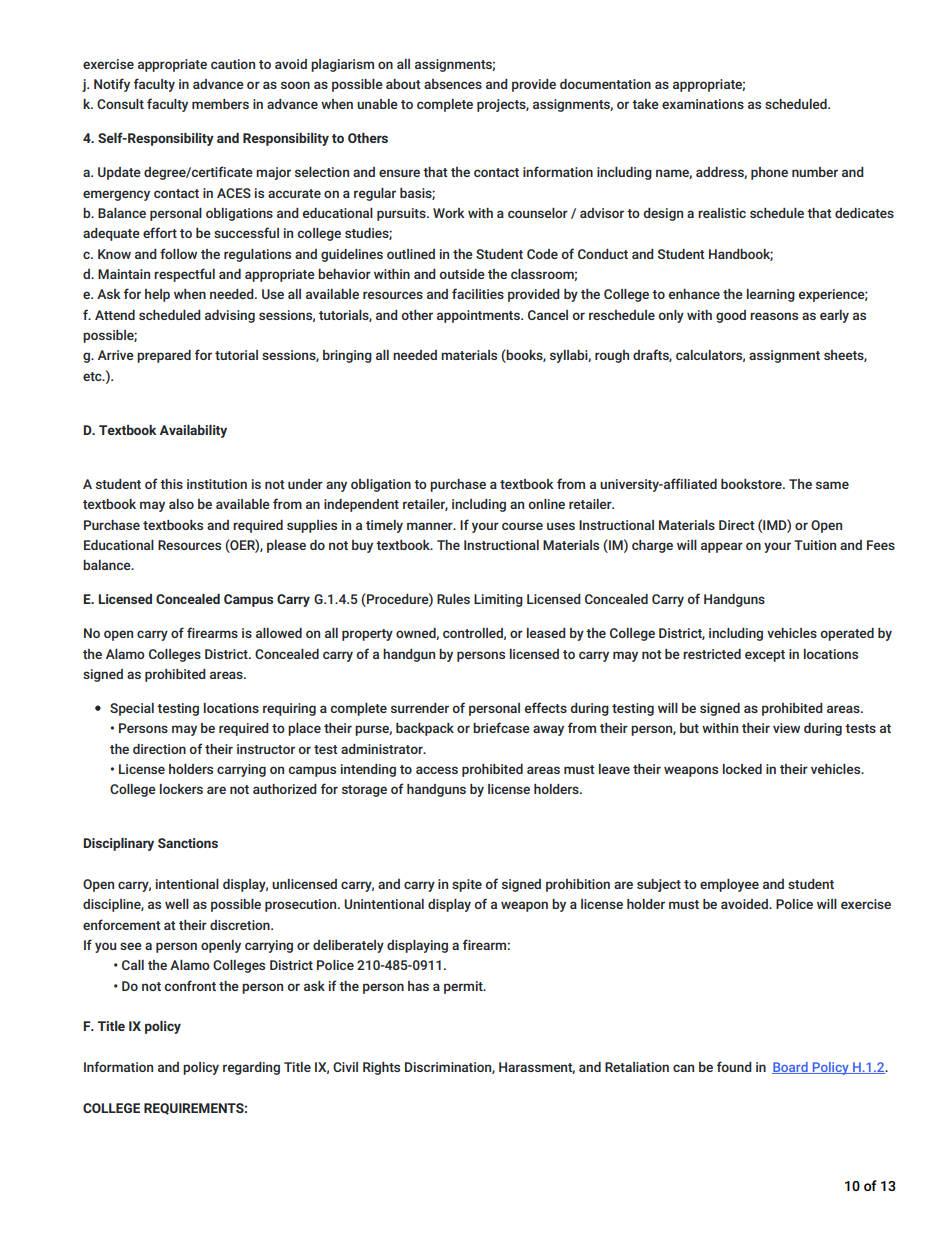 This document has width=952, height=1233. I want to click on appointments, so click(479, 316).
